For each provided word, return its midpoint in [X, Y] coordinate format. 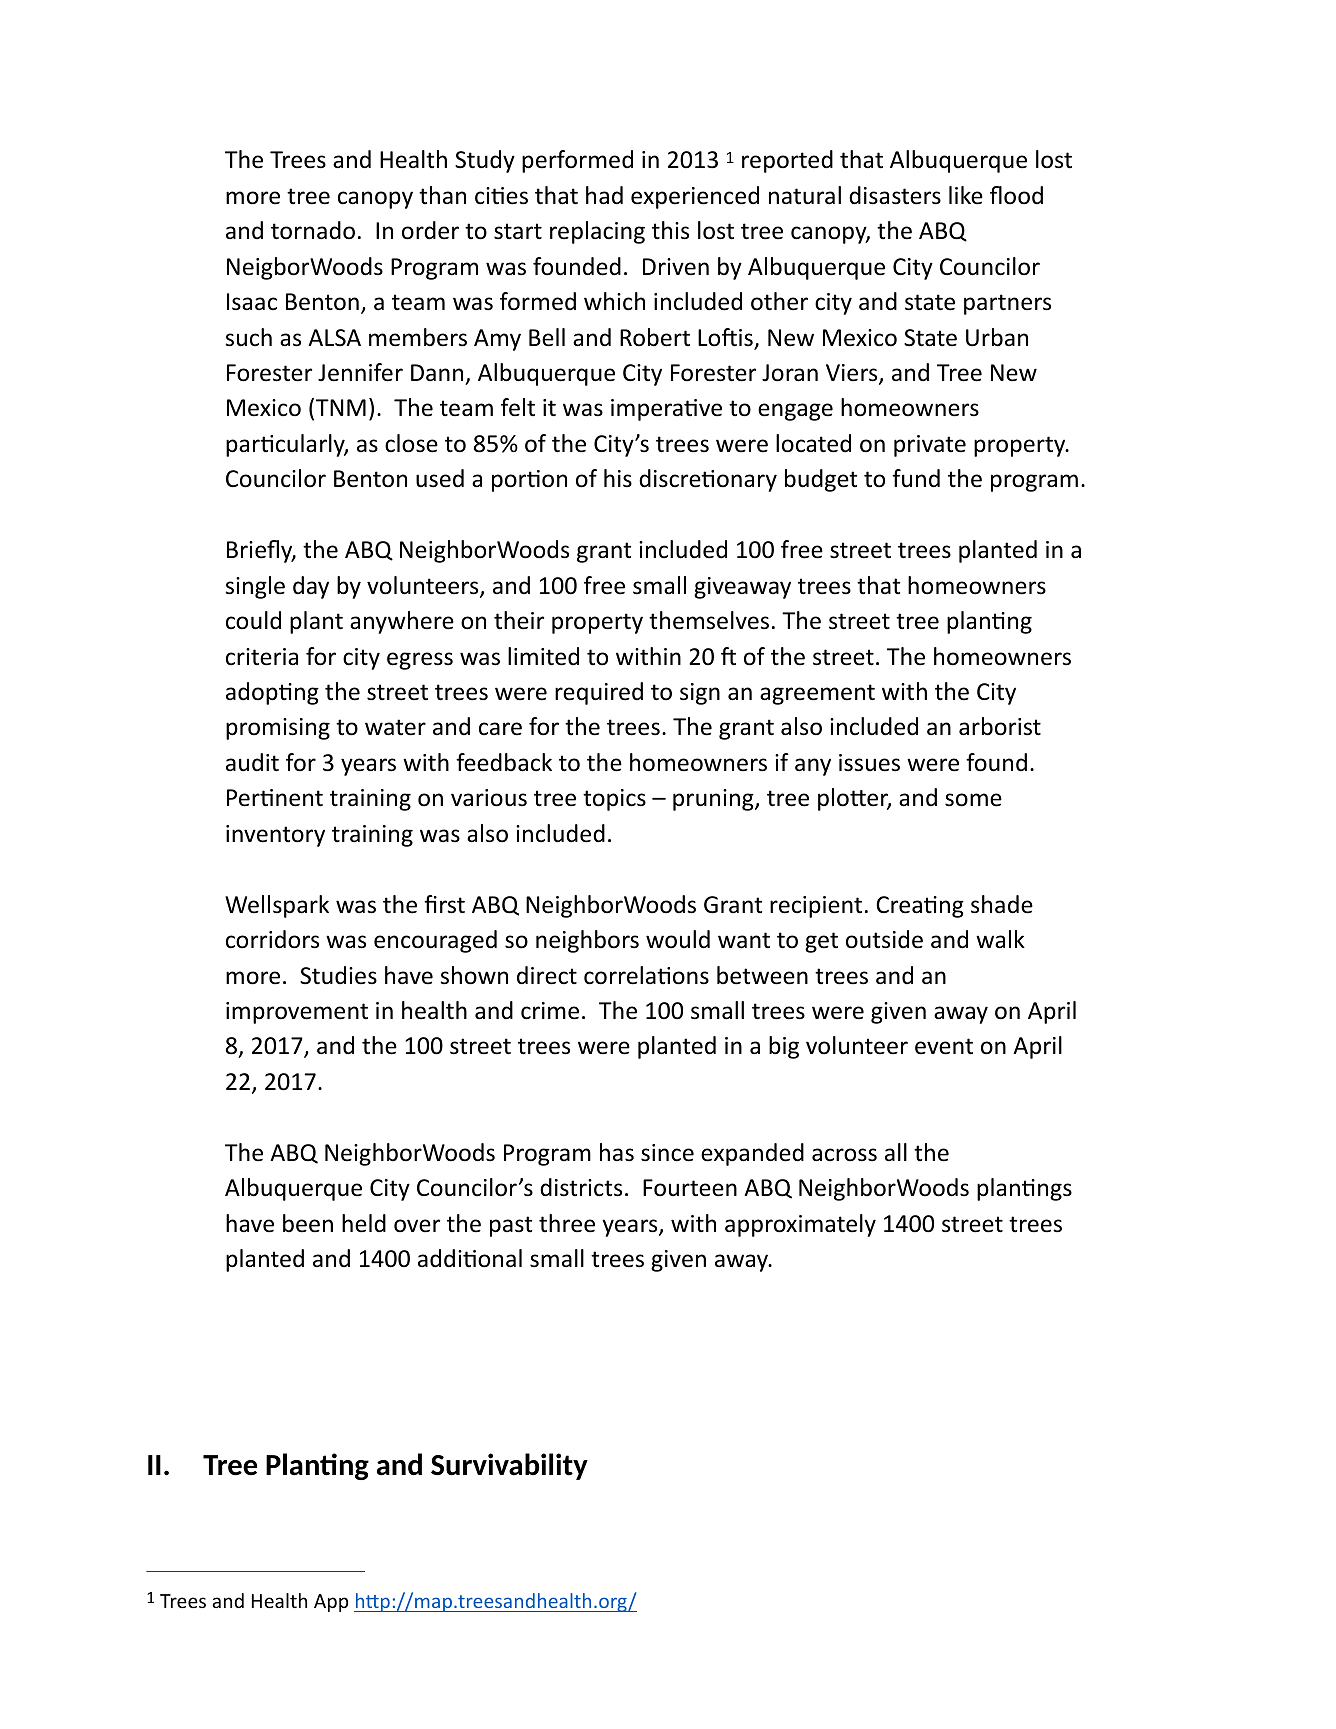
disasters [895, 195]
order [430, 230]
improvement [297, 1013]
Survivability [509, 1466]
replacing [597, 232]
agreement [817, 694]
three [567, 1223]
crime [550, 1011]
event [944, 1046]
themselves [709, 620]
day [311, 587]
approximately [800, 1225]
